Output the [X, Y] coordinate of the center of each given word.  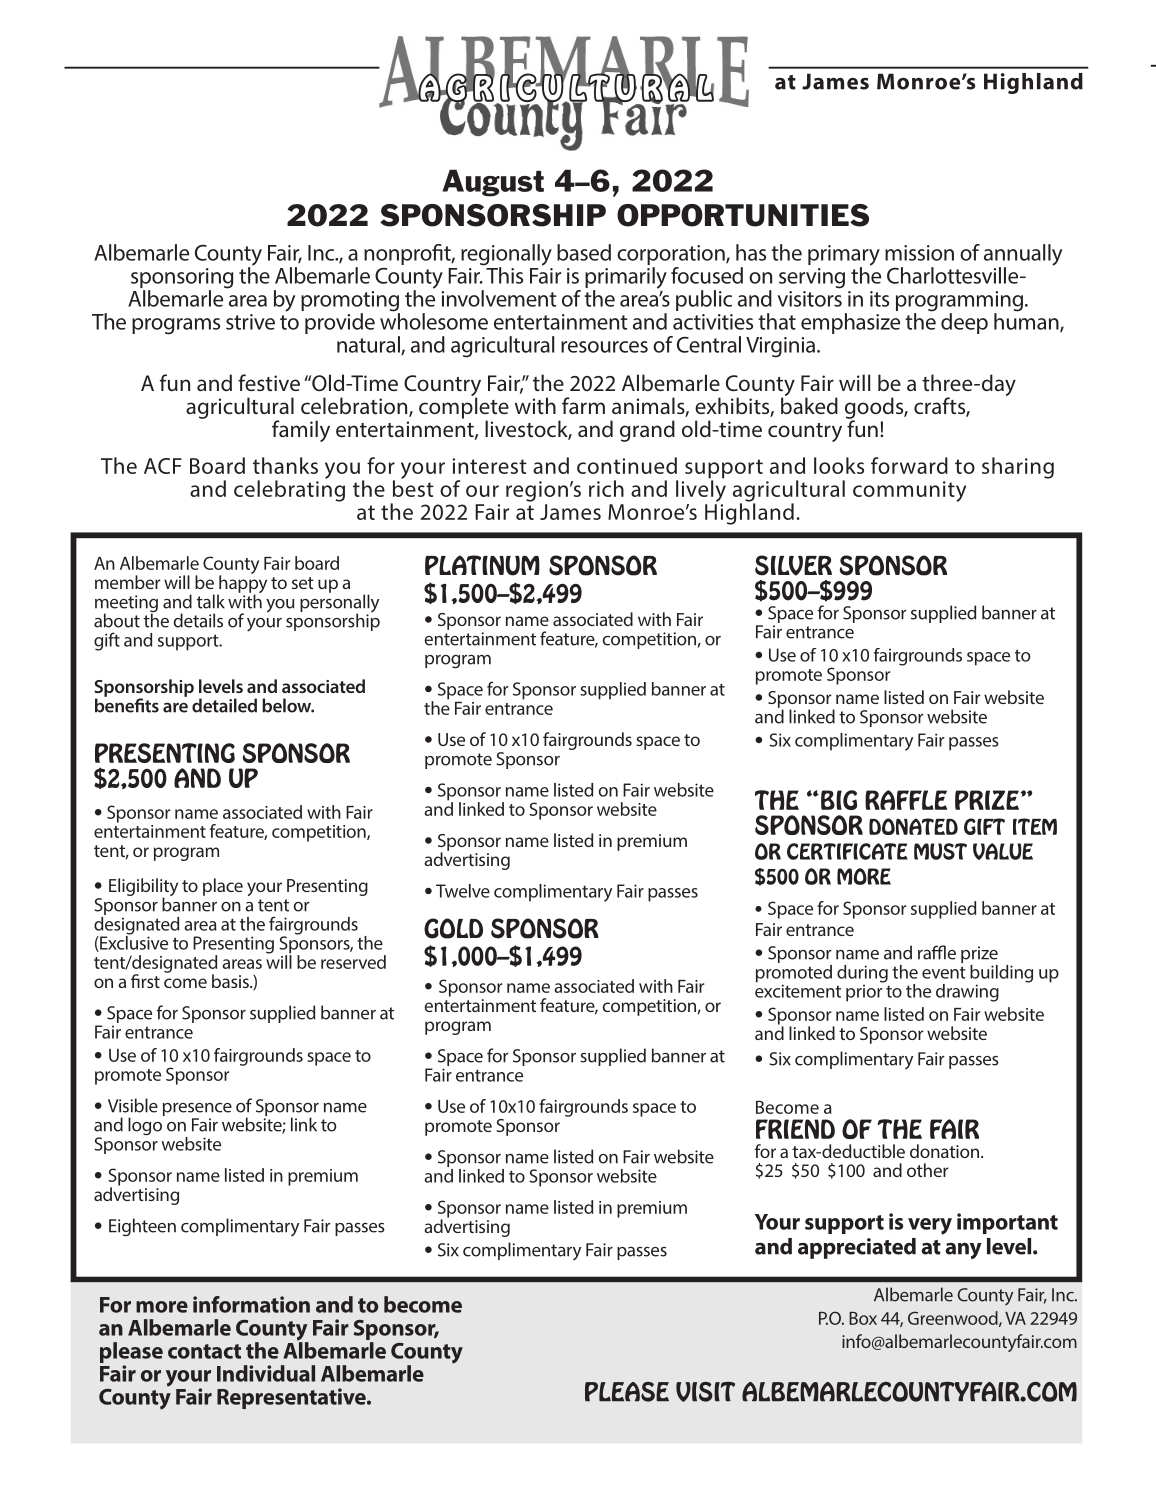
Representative [292, 1398]
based [584, 252]
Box [863, 1318]
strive [250, 322]
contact [204, 1351]
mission [919, 253]
